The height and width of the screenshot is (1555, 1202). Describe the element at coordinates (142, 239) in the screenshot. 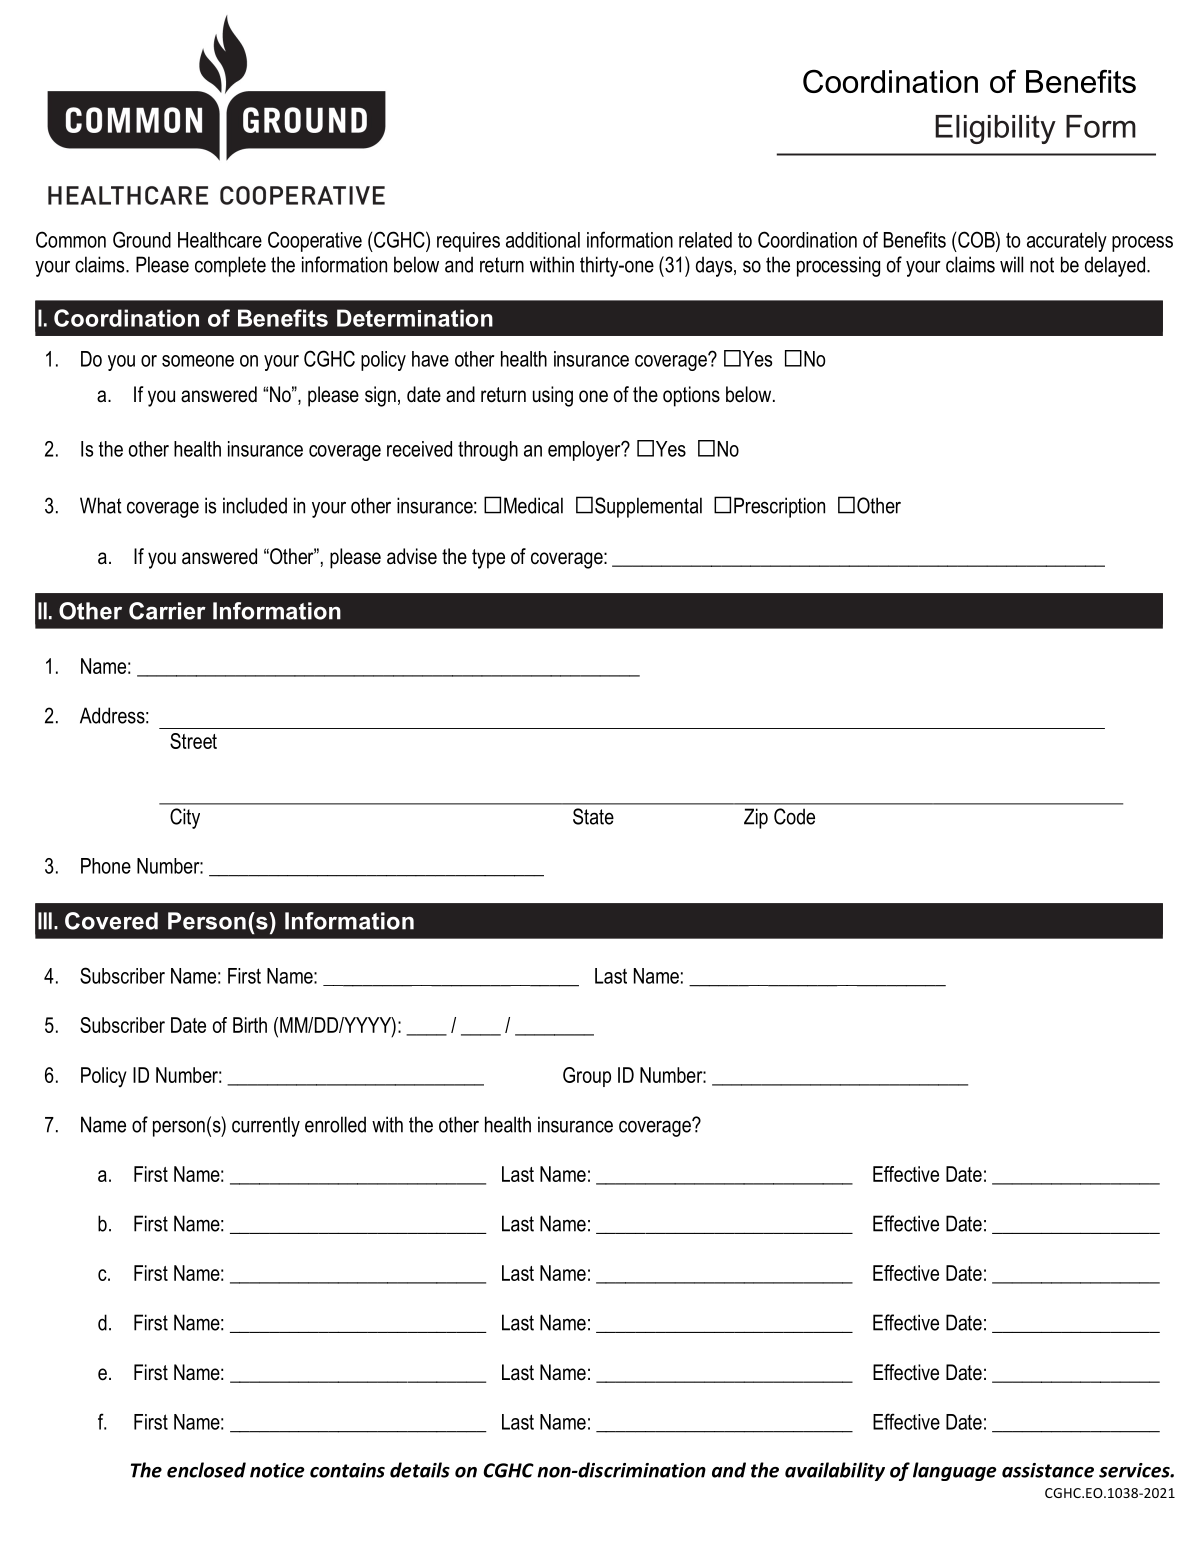

I see `Ground` at that location.
